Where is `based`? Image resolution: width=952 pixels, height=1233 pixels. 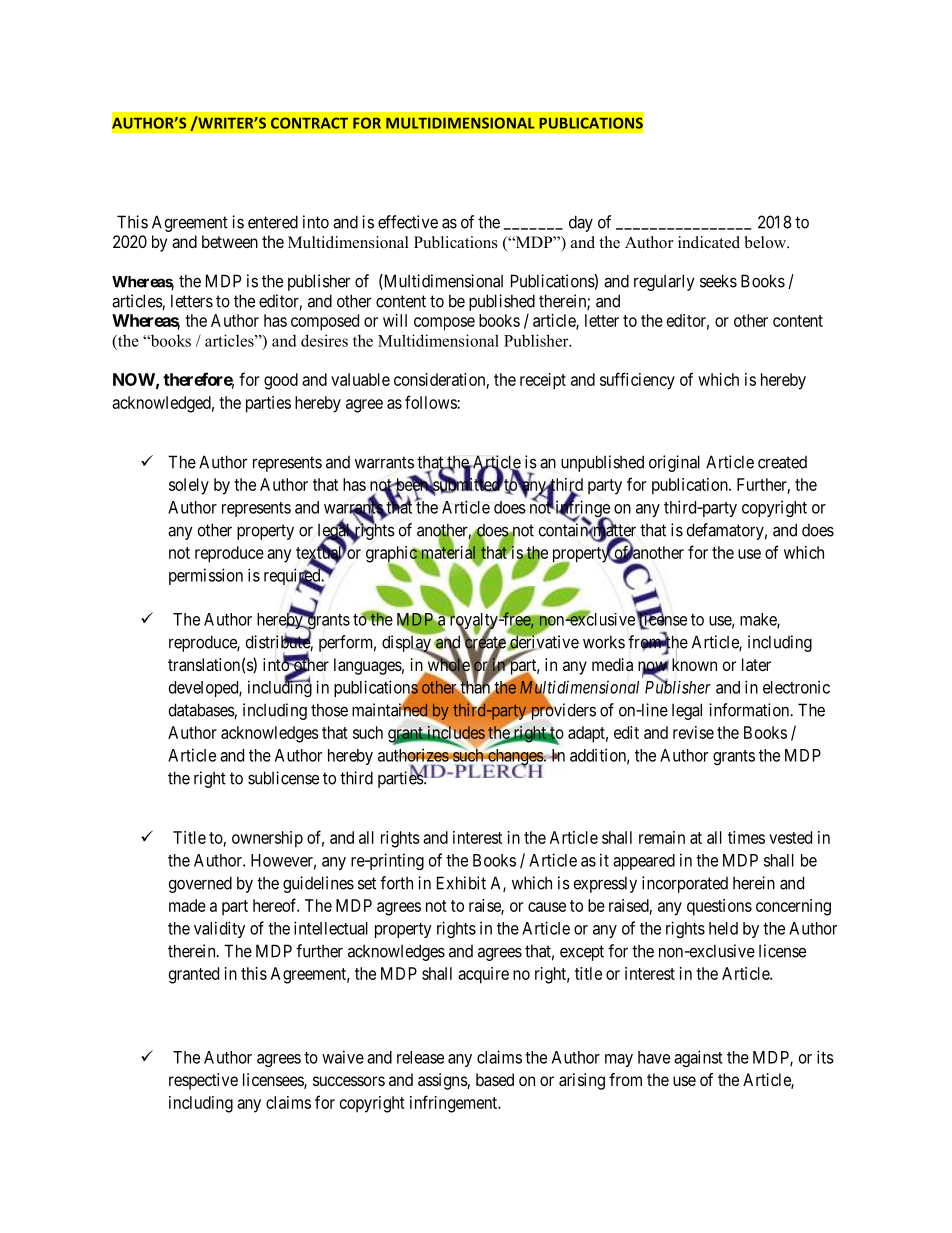 based is located at coordinates (495, 1079).
